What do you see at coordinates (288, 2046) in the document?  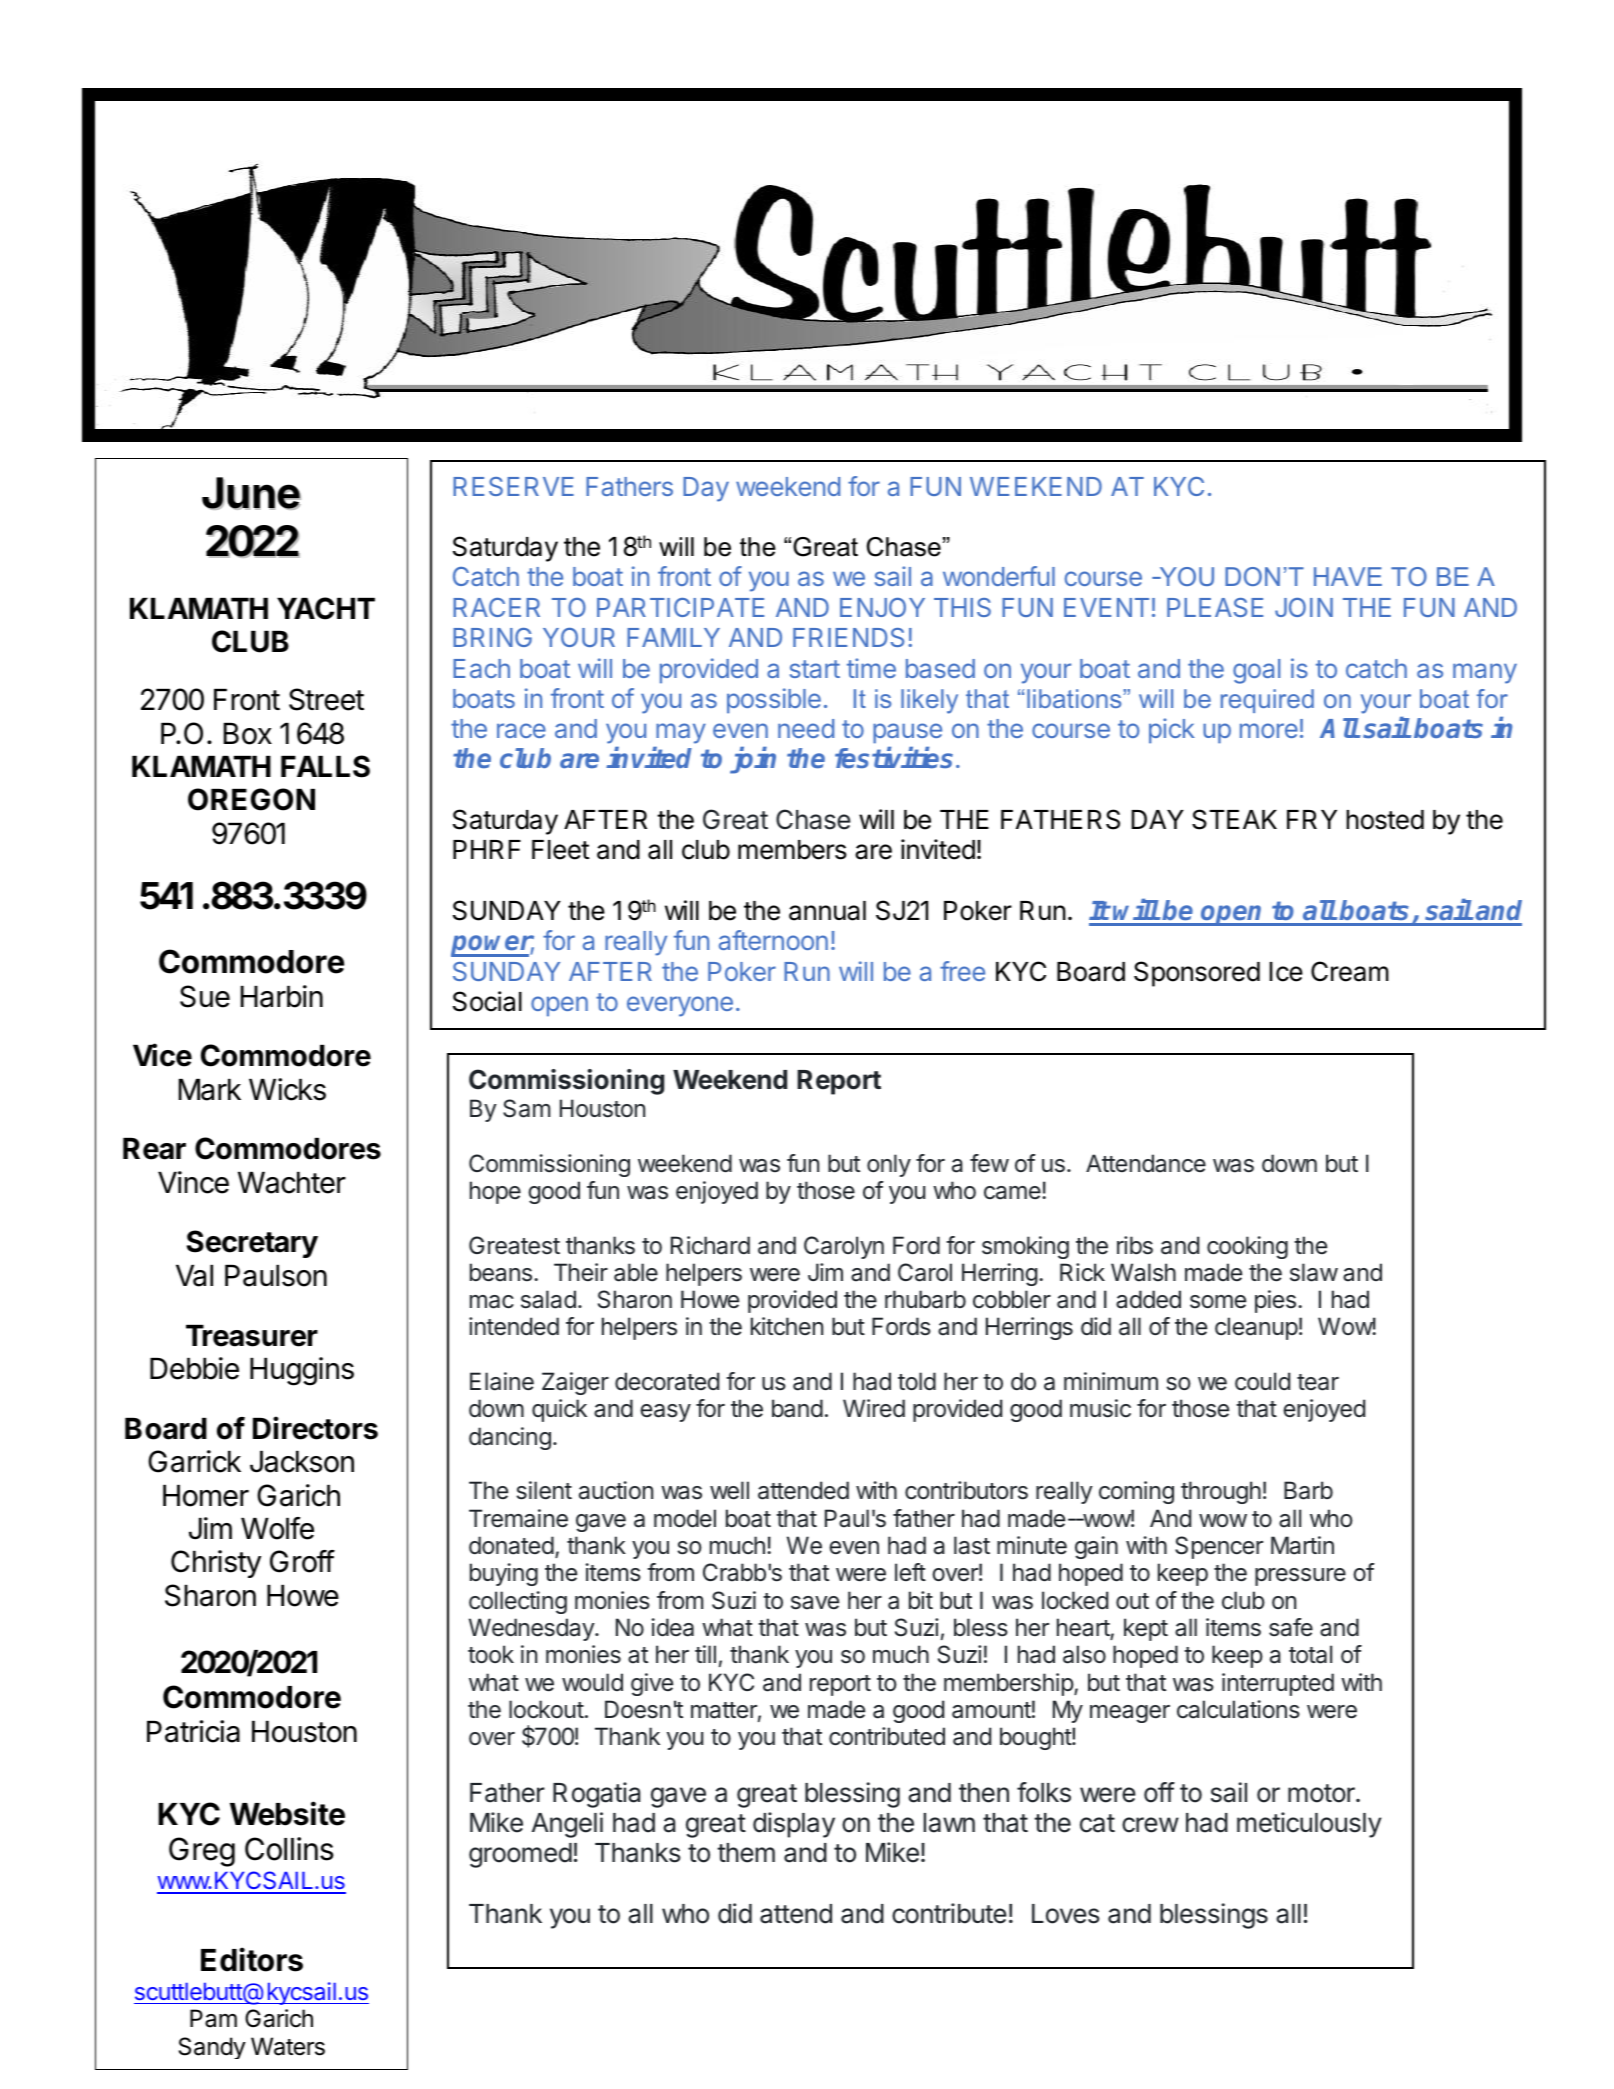 I see `Waters` at bounding box center [288, 2046].
